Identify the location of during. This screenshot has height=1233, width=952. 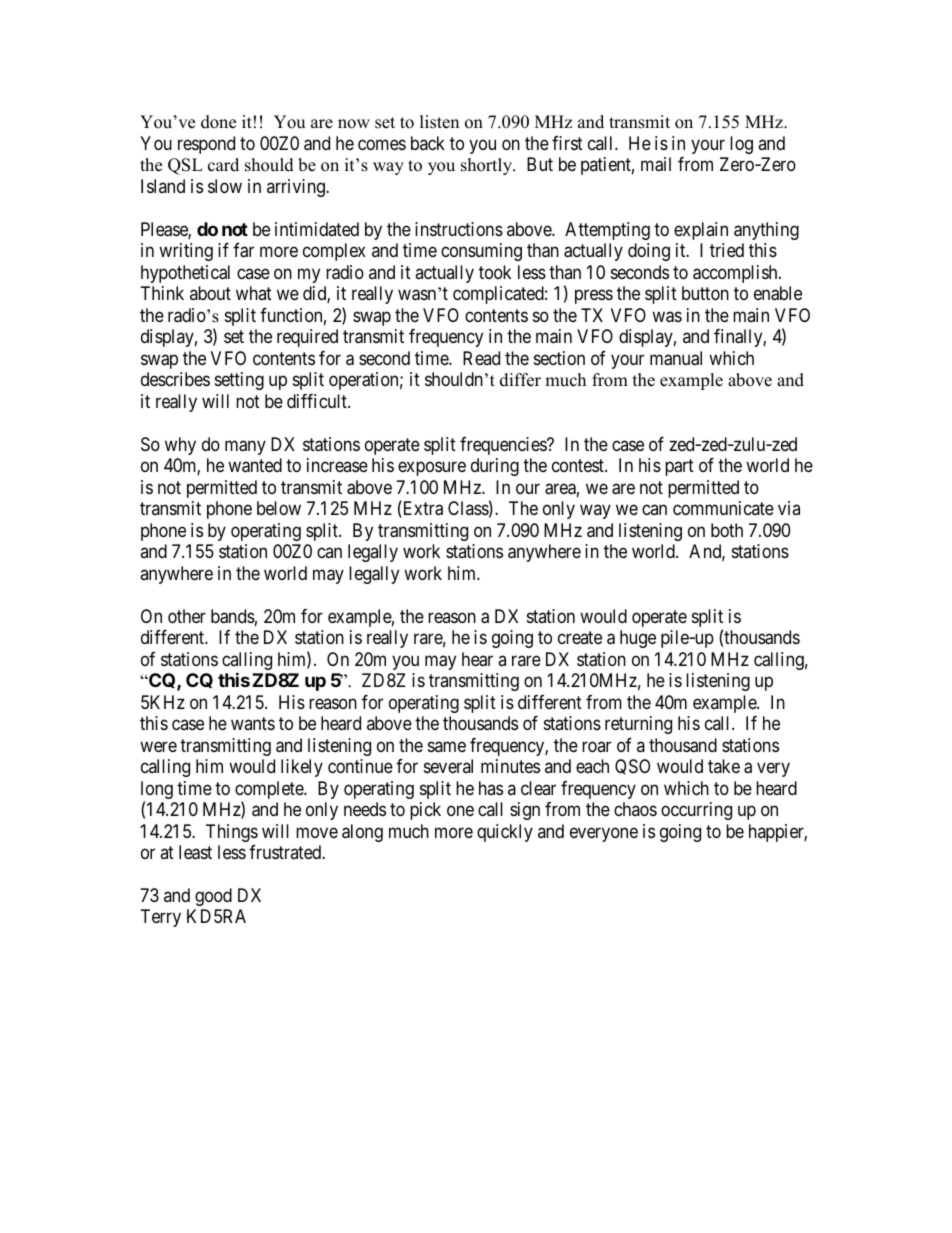
(495, 467).
